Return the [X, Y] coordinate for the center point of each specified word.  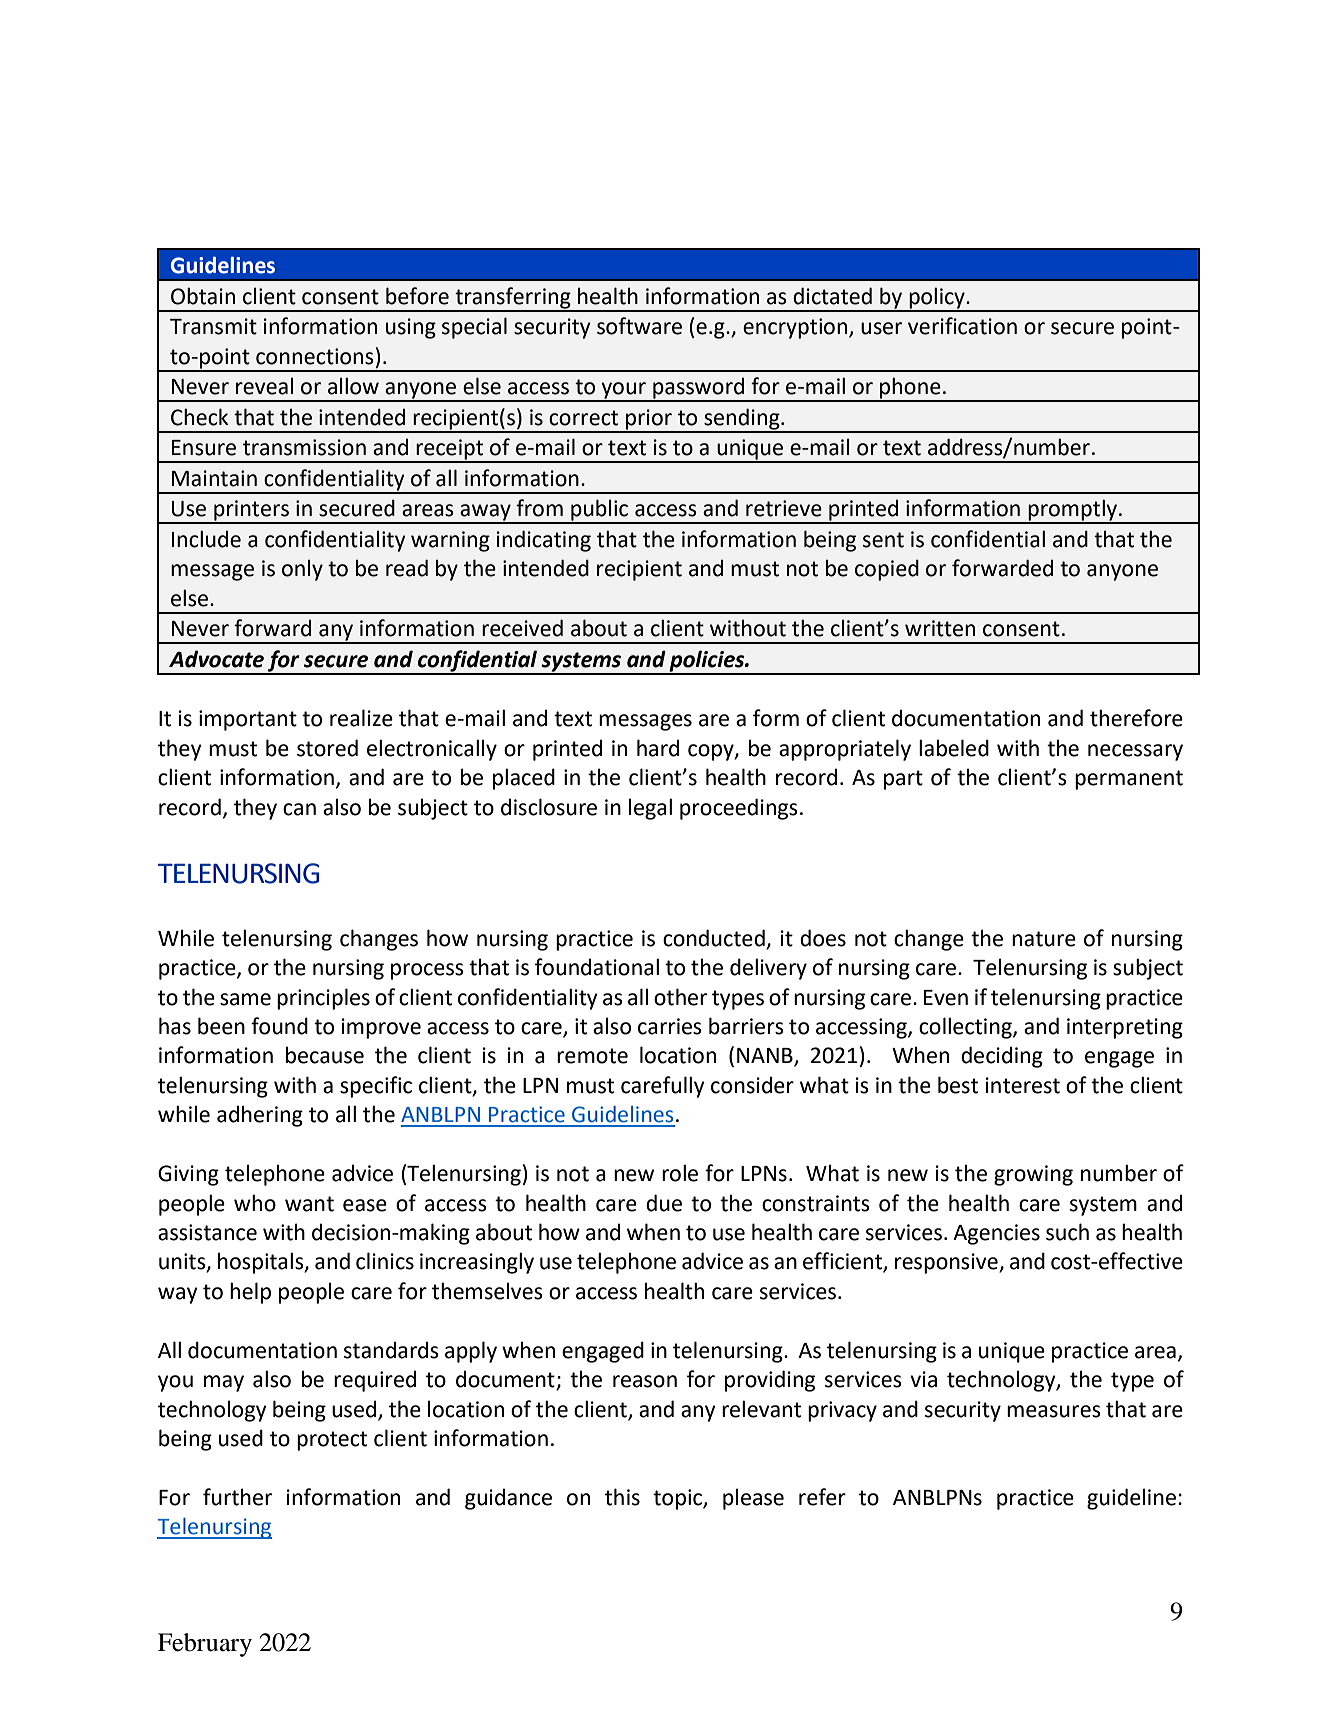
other [680, 997]
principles [323, 999]
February [205, 1645]
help [250, 1293]
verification [962, 326]
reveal [265, 386]
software [639, 326]
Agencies [996, 1234]
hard [658, 748]
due [664, 1203]
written [940, 628]
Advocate [216, 659]
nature [1044, 939]
